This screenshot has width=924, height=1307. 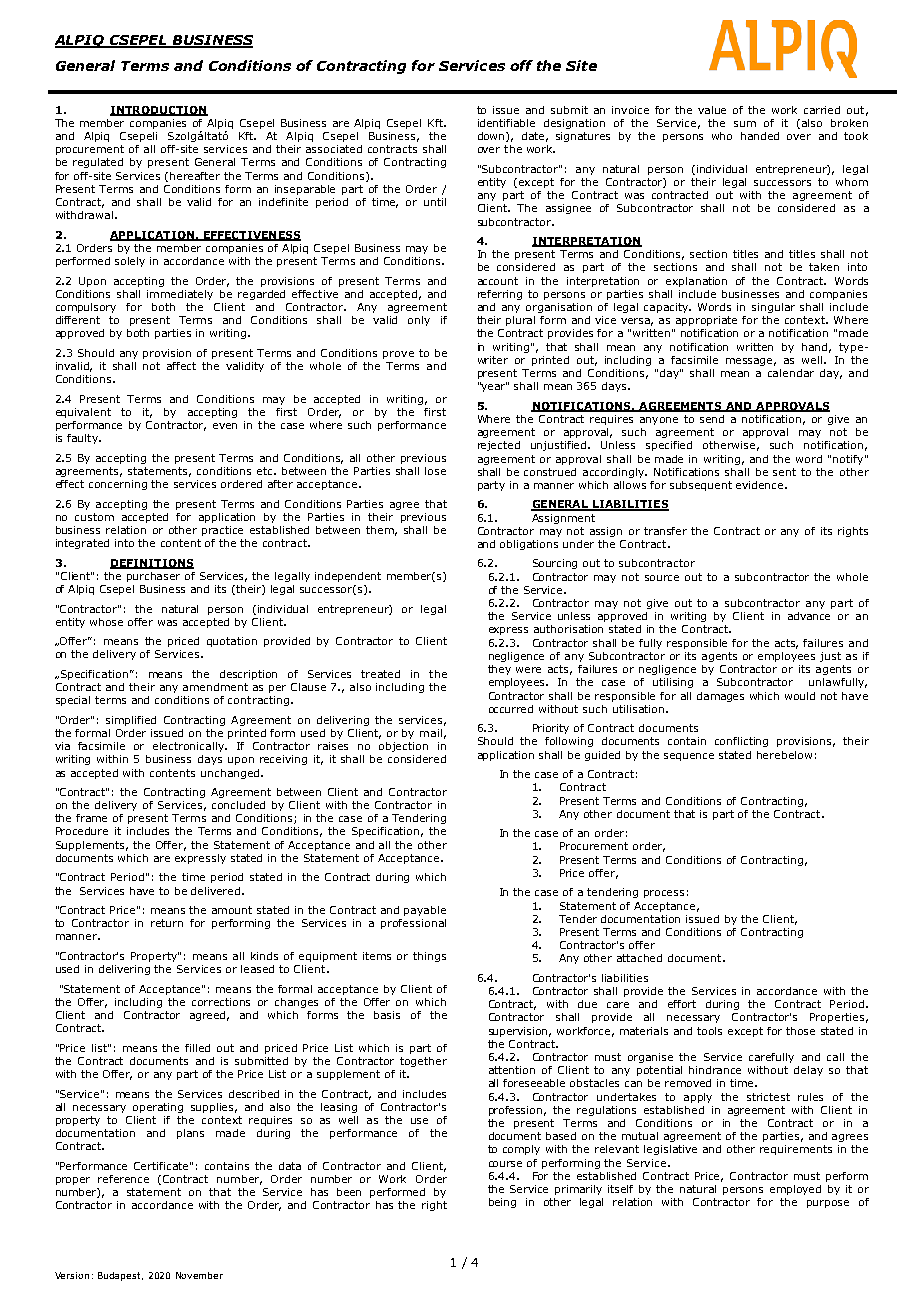 What do you see at coordinates (745, 124) in the screenshot?
I see `sum` at bounding box center [745, 124].
